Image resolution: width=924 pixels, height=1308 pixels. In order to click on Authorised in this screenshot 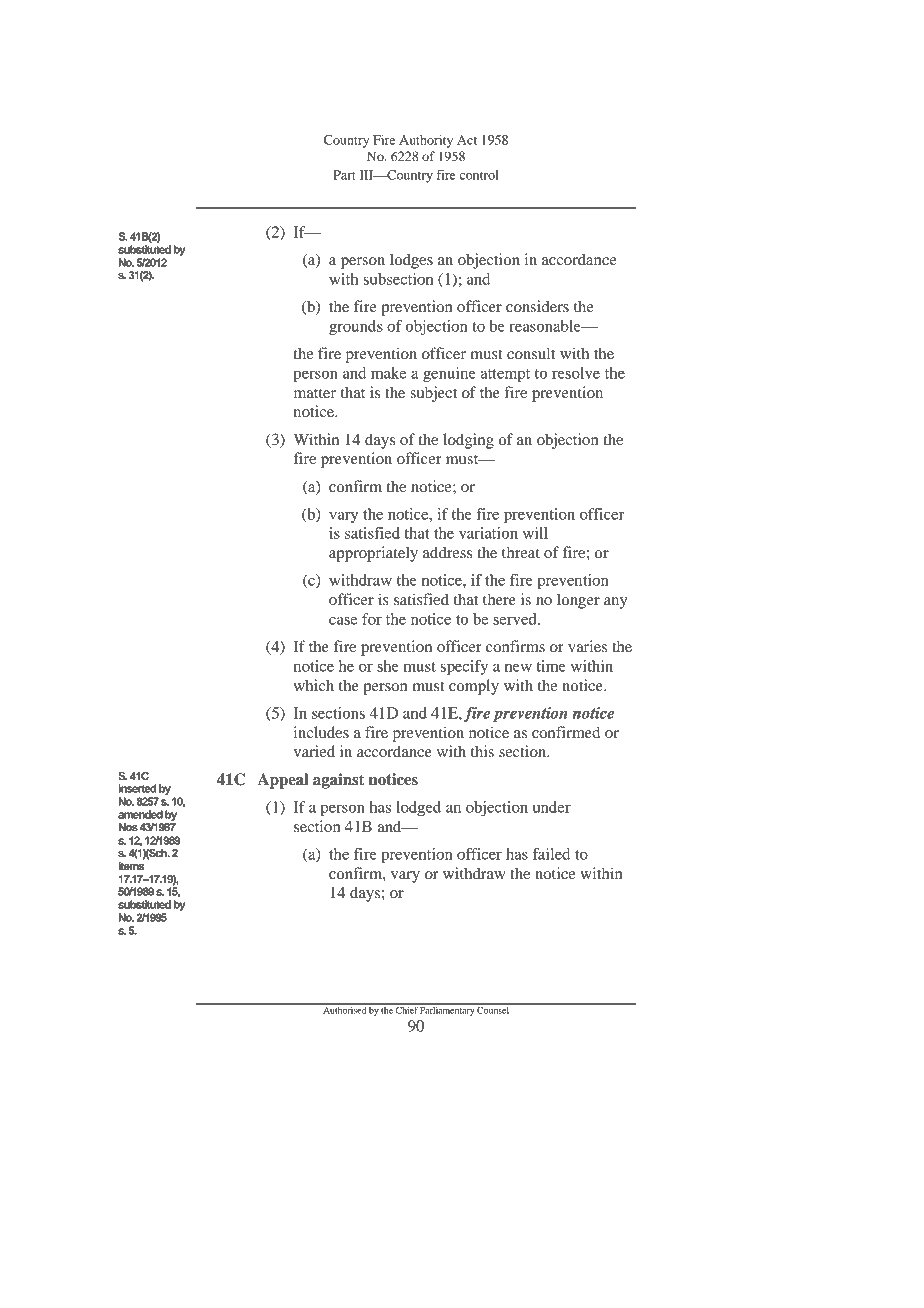, I will do `click(344, 1009)`.
